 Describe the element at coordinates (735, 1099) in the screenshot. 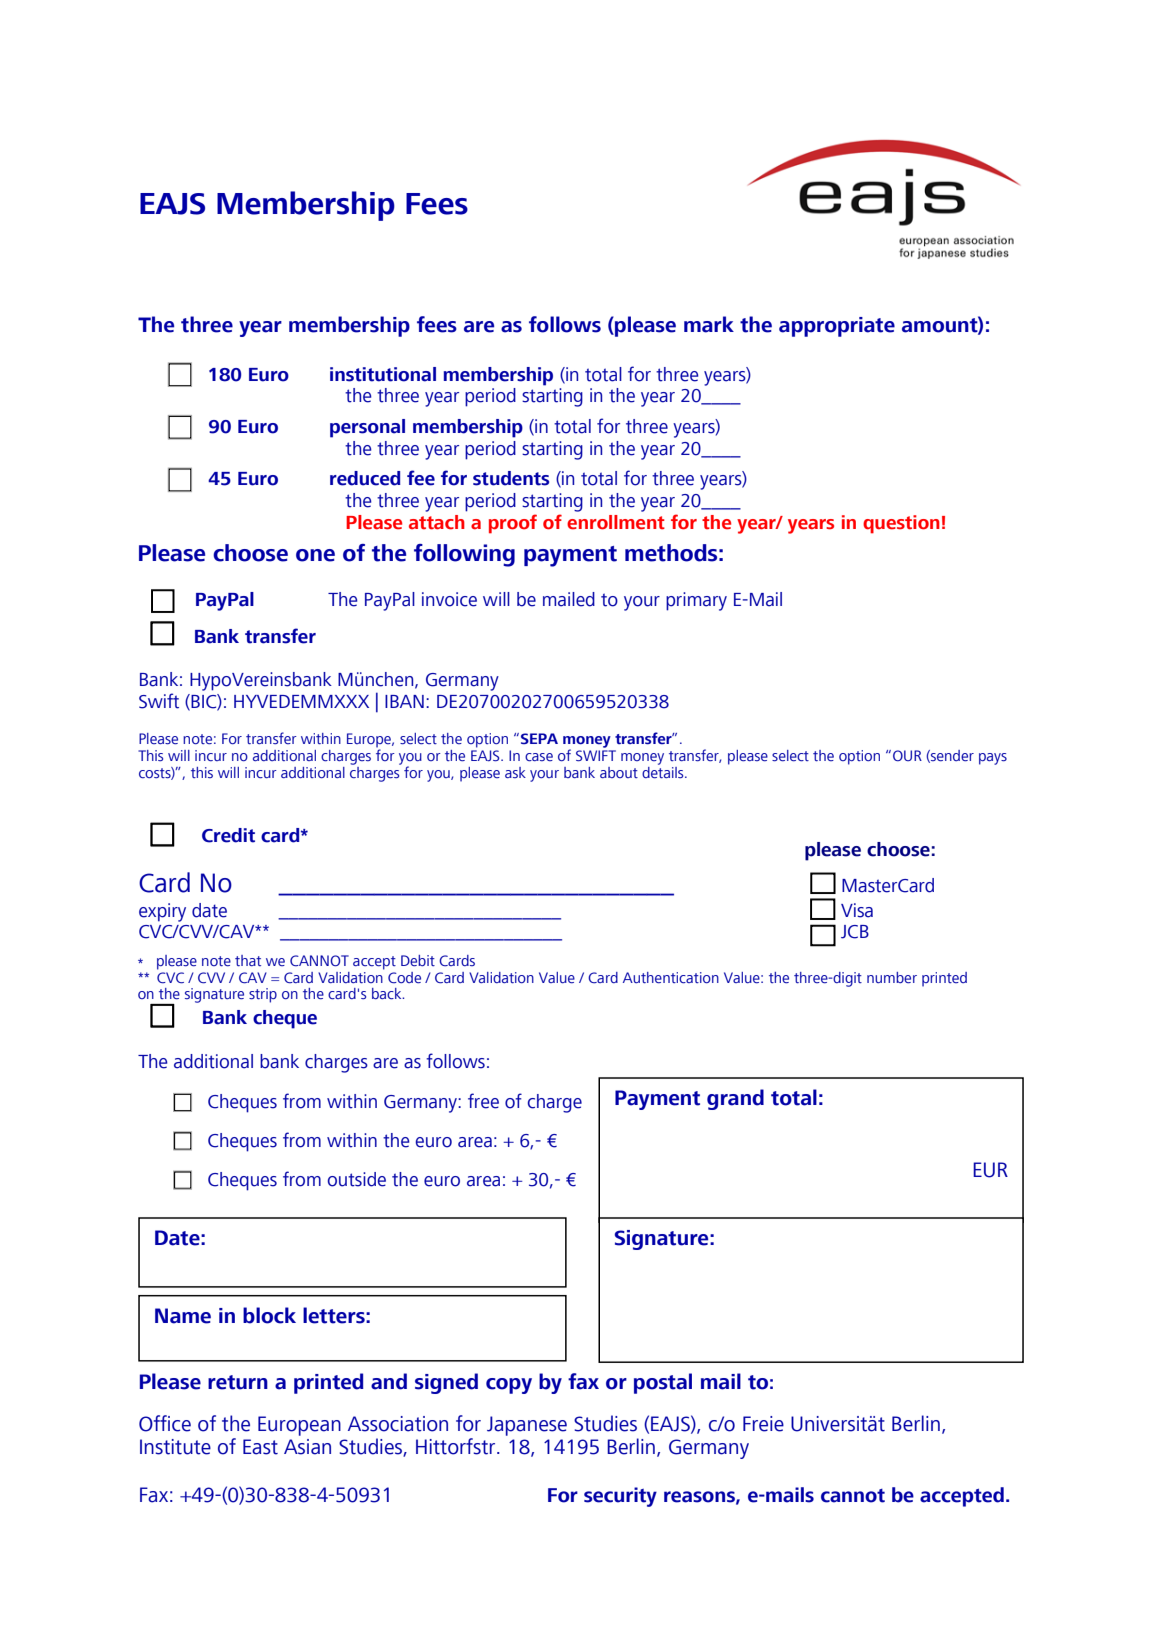

I see `grand` at that location.
